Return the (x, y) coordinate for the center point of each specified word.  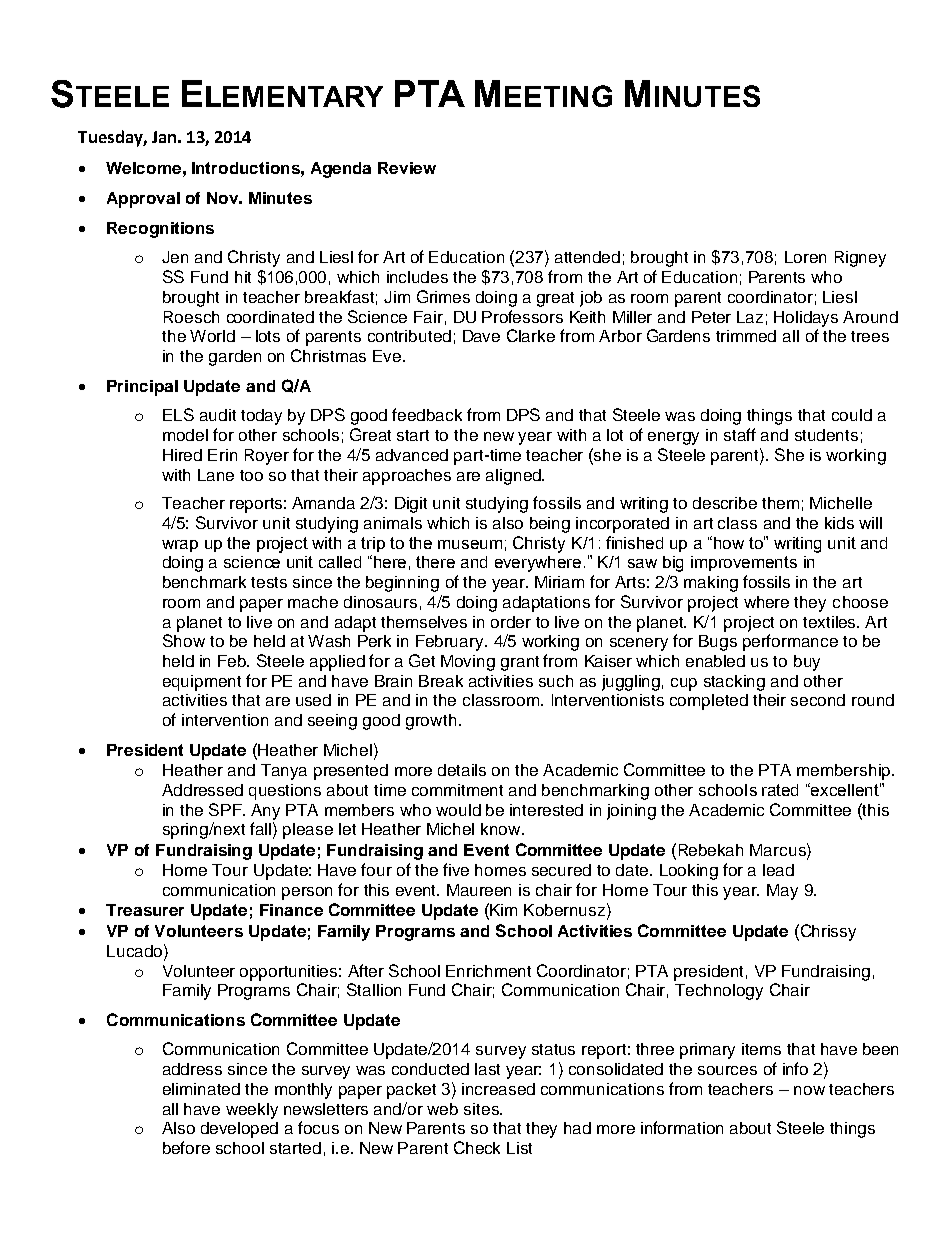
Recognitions (160, 230)
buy (807, 663)
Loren (805, 257)
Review (407, 168)
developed (239, 1130)
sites (482, 1109)
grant (520, 663)
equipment (202, 683)
